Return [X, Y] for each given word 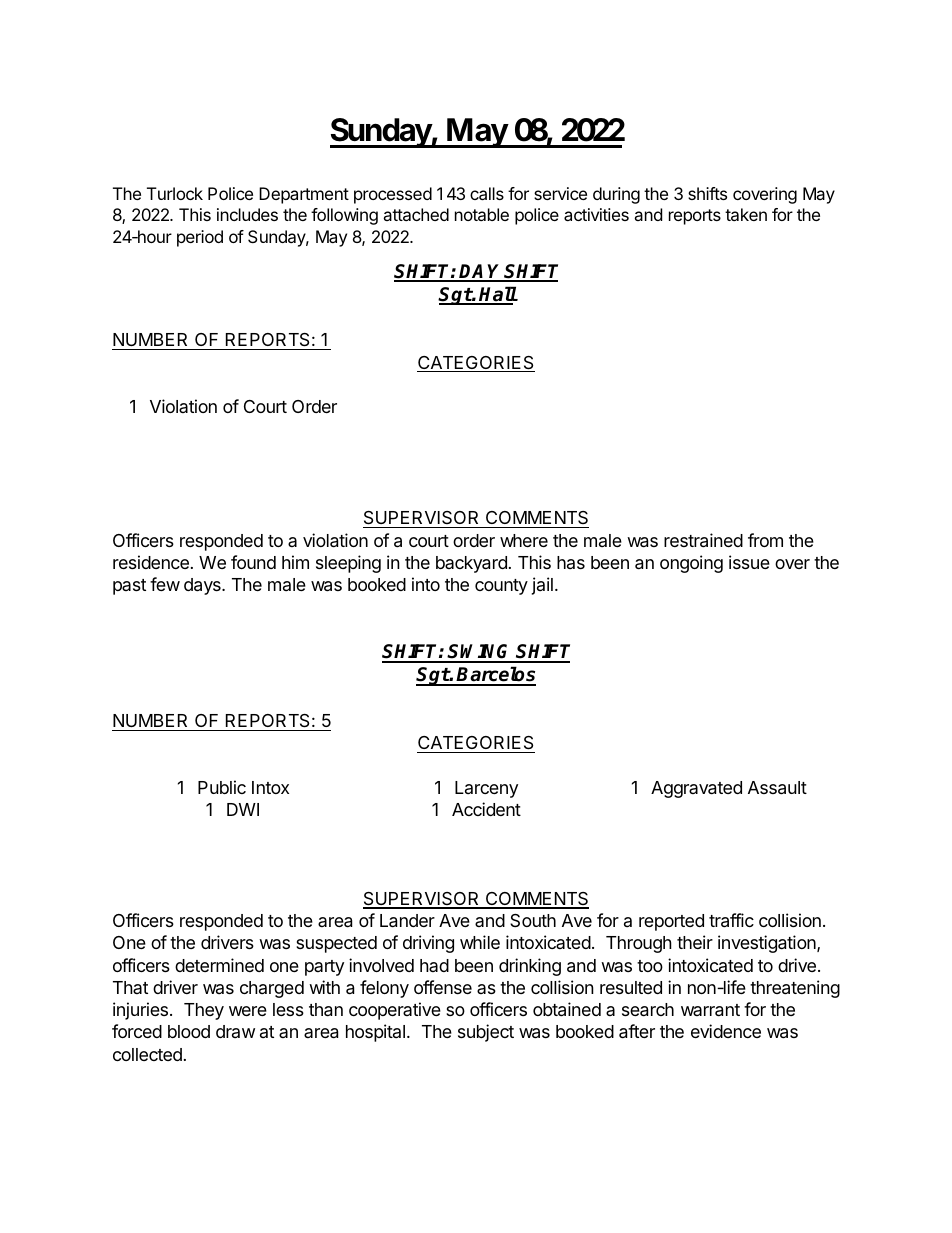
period [200, 238]
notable [482, 214]
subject [486, 1033]
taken [746, 214]
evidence [726, 1031]
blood [189, 1031]
